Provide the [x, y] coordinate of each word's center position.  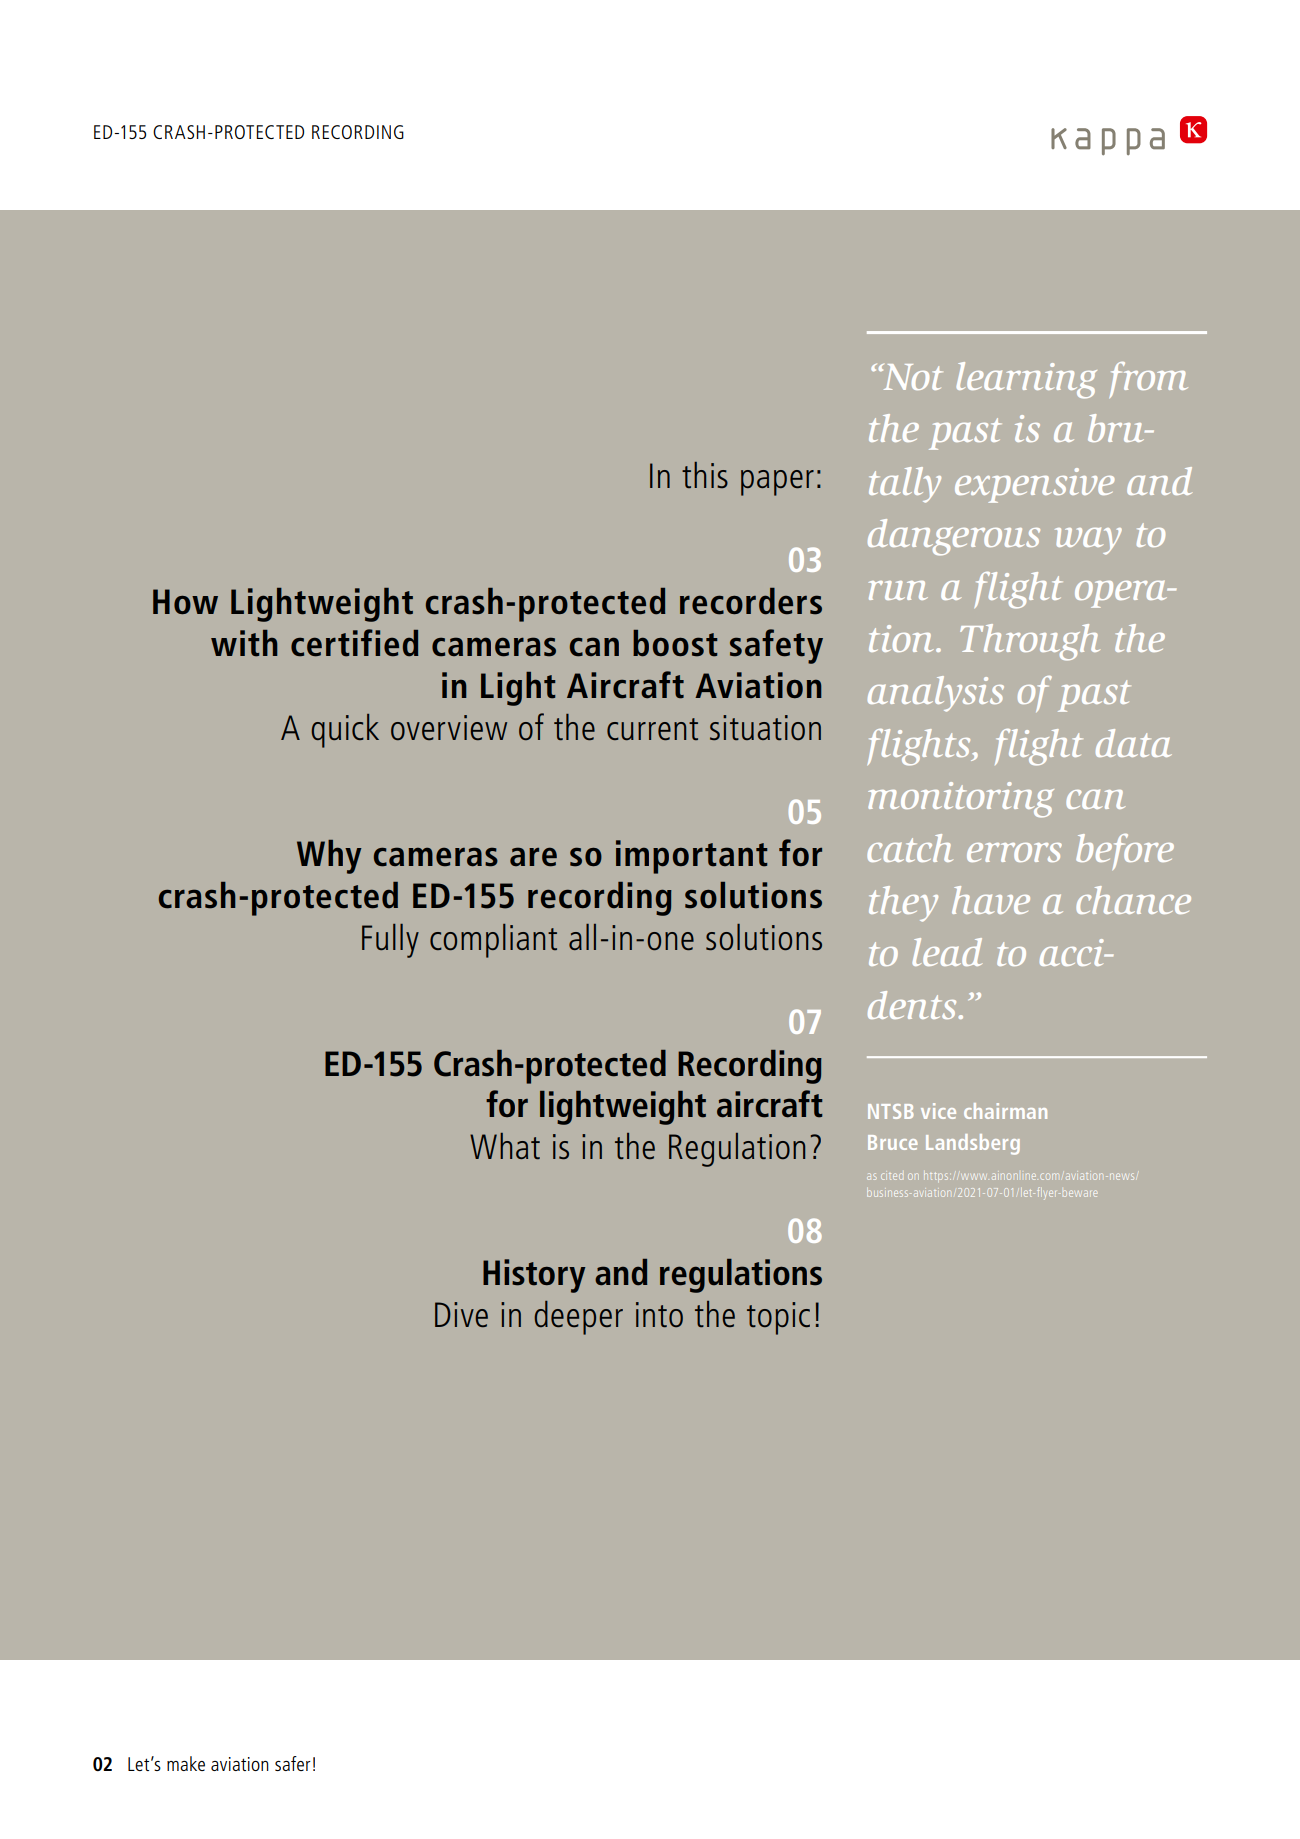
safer [293, 1763]
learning [1026, 380]
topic [778, 1318]
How [185, 601]
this [705, 475]
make [186, 1763]
